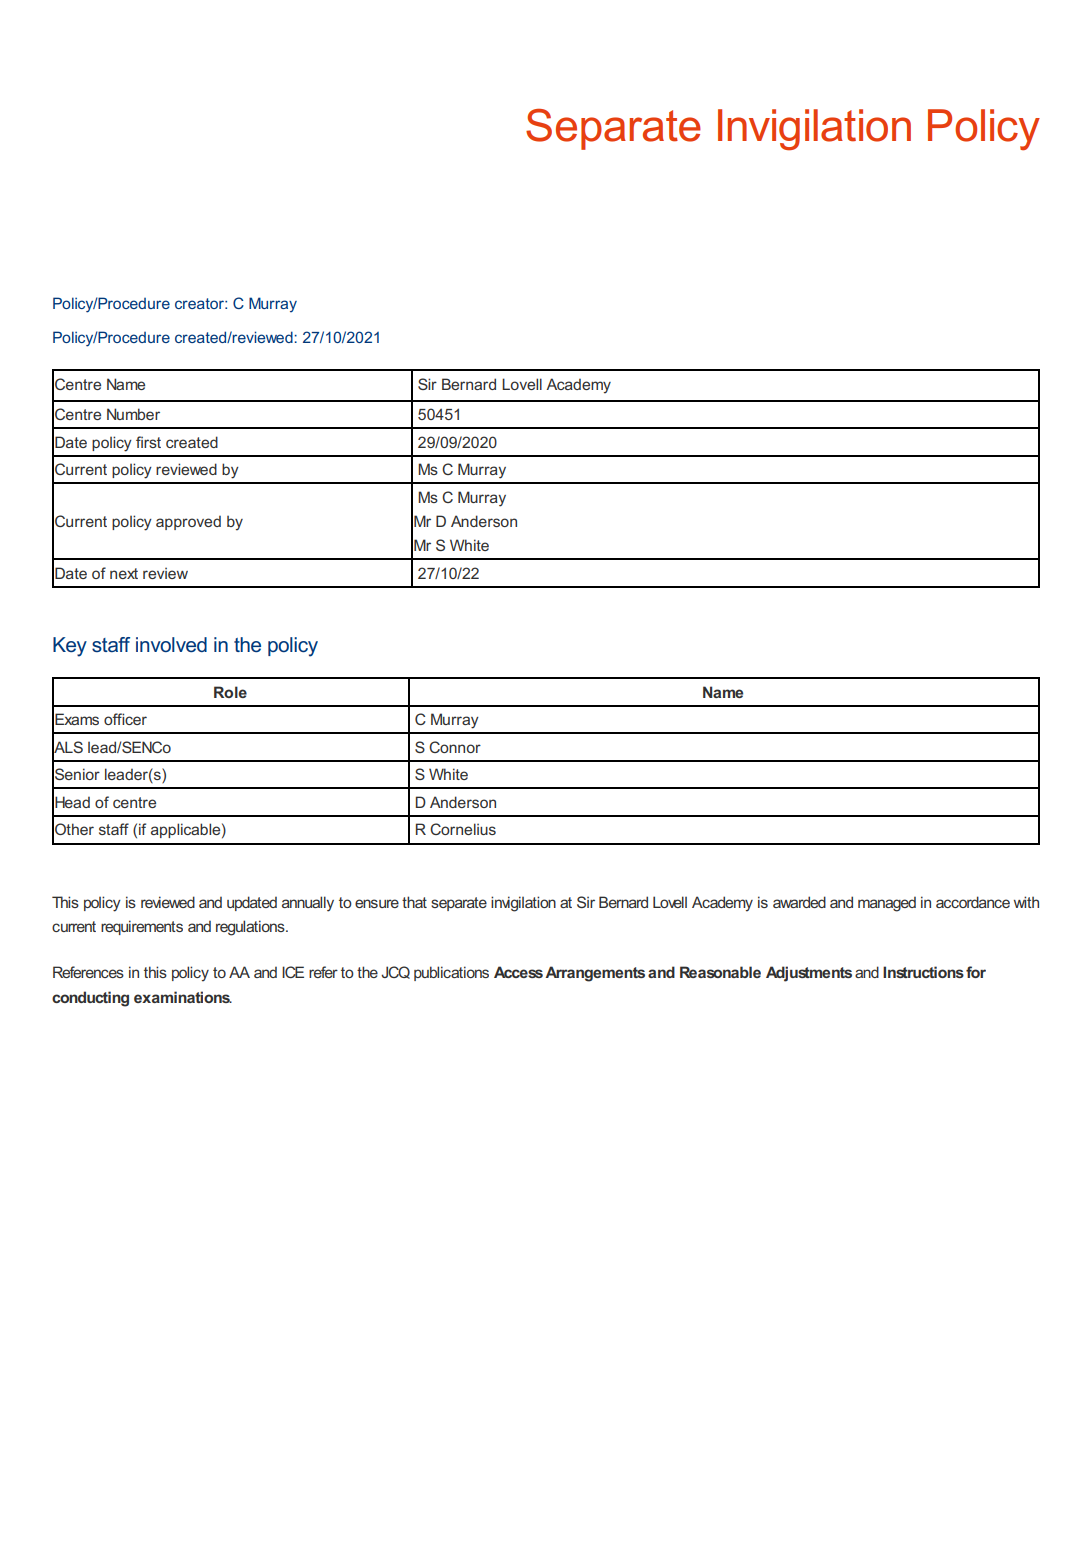 The image size is (1092, 1545). What do you see at coordinates (148, 442) in the image?
I see `first` at bounding box center [148, 442].
